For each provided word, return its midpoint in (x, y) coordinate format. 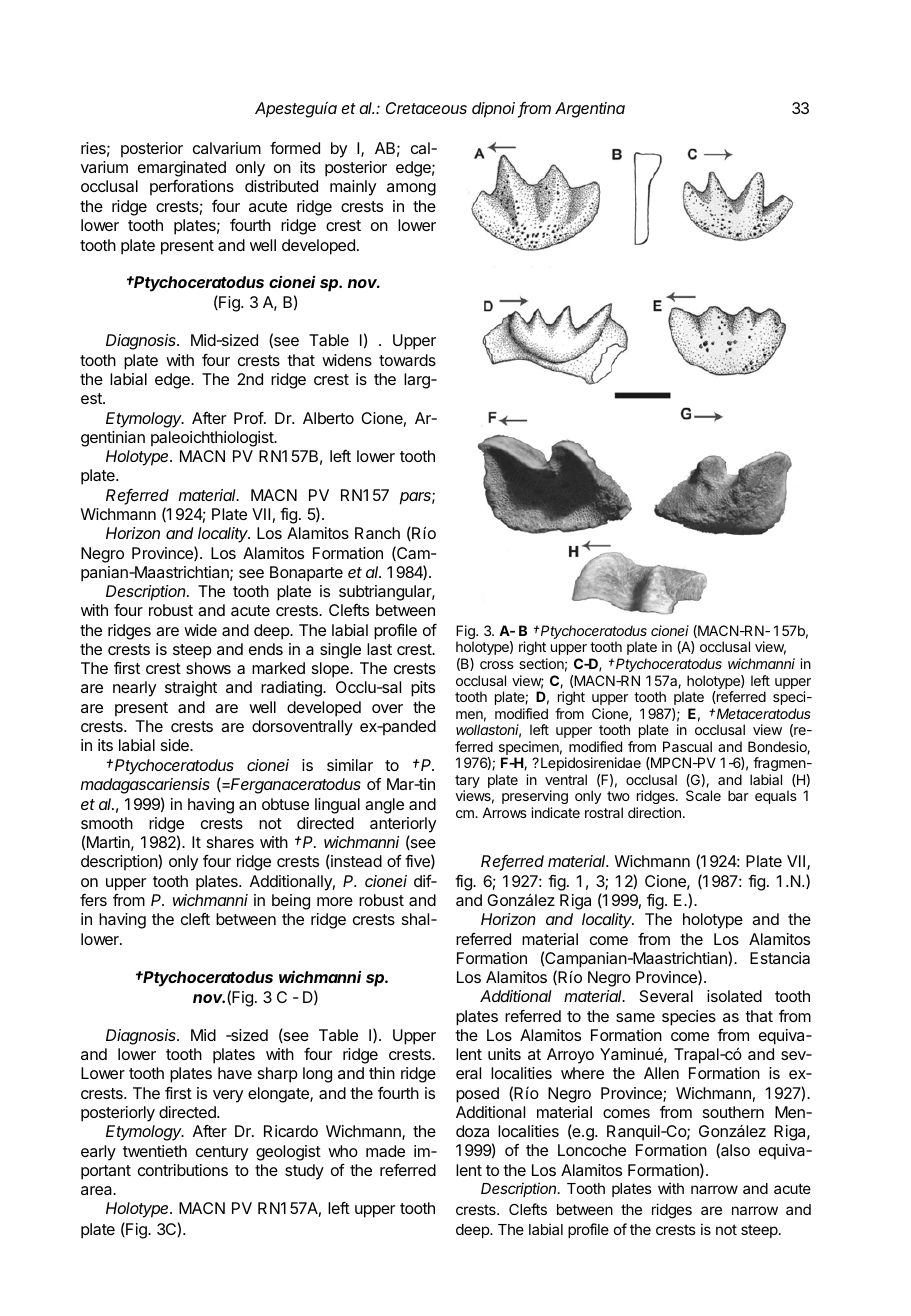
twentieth (155, 1151)
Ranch (377, 533)
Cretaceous (426, 108)
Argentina (590, 110)
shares (230, 842)
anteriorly (403, 825)
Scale (703, 795)
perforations (192, 187)
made (385, 1151)
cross (497, 665)
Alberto (328, 418)
